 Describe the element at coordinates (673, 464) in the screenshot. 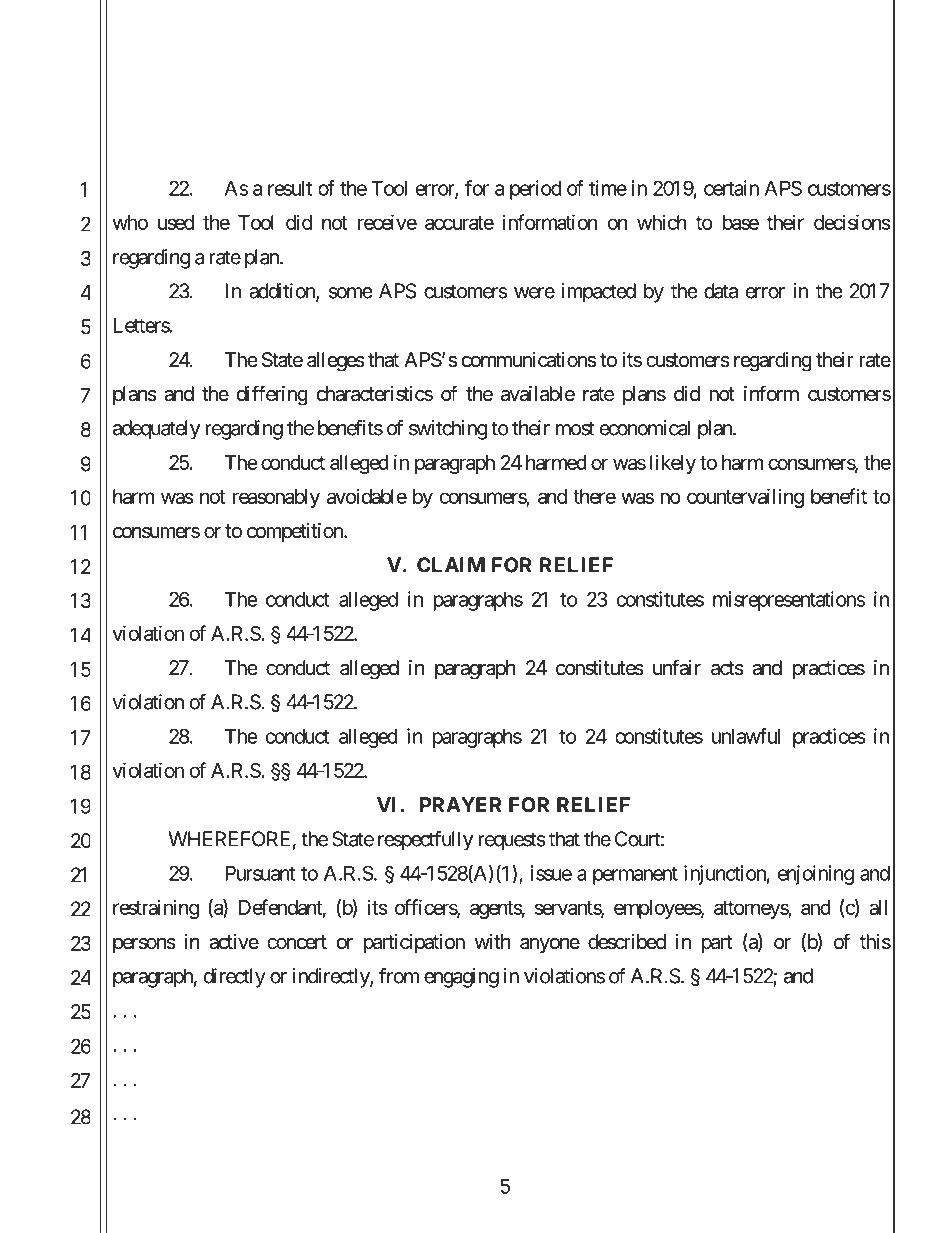

I see `likely` at that location.
